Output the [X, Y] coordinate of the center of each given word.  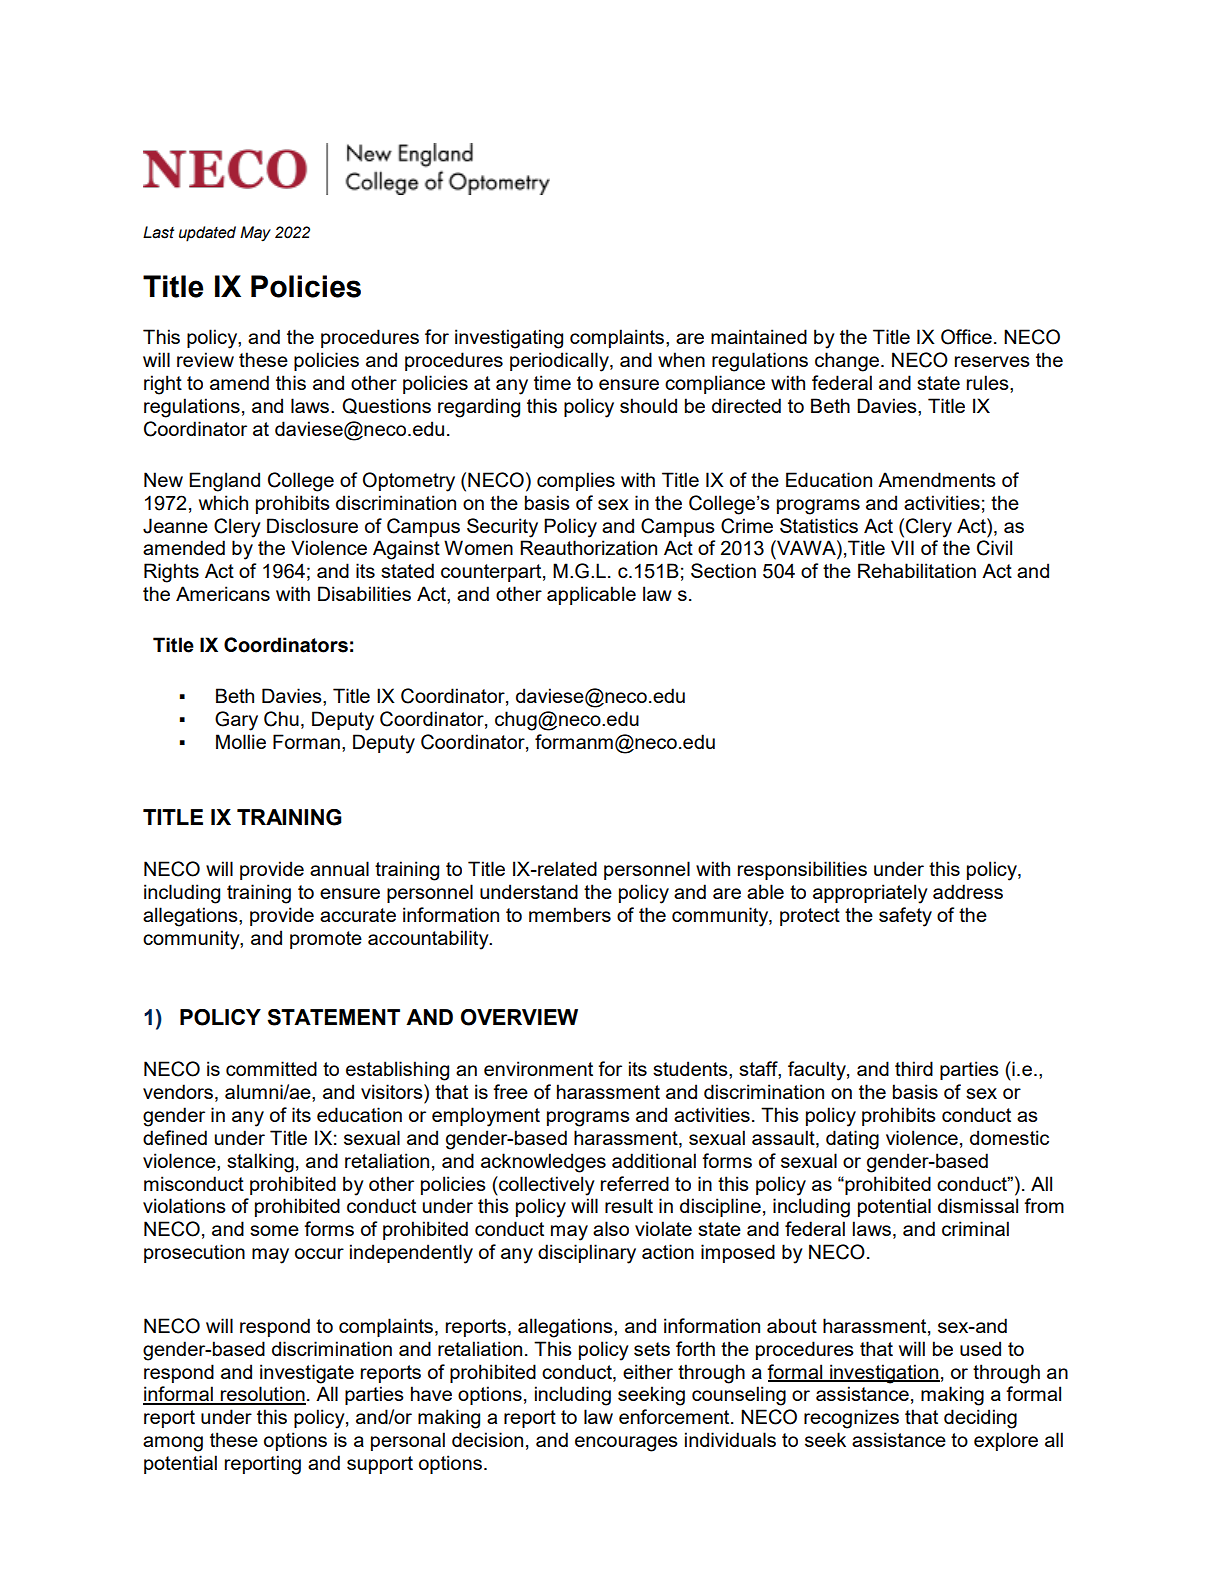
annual [339, 868]
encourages [626, 1444]
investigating [509, 339]
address [968, 891]
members [570, 914]
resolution [262, 1395]
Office [966, 337]
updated [207, 234]
